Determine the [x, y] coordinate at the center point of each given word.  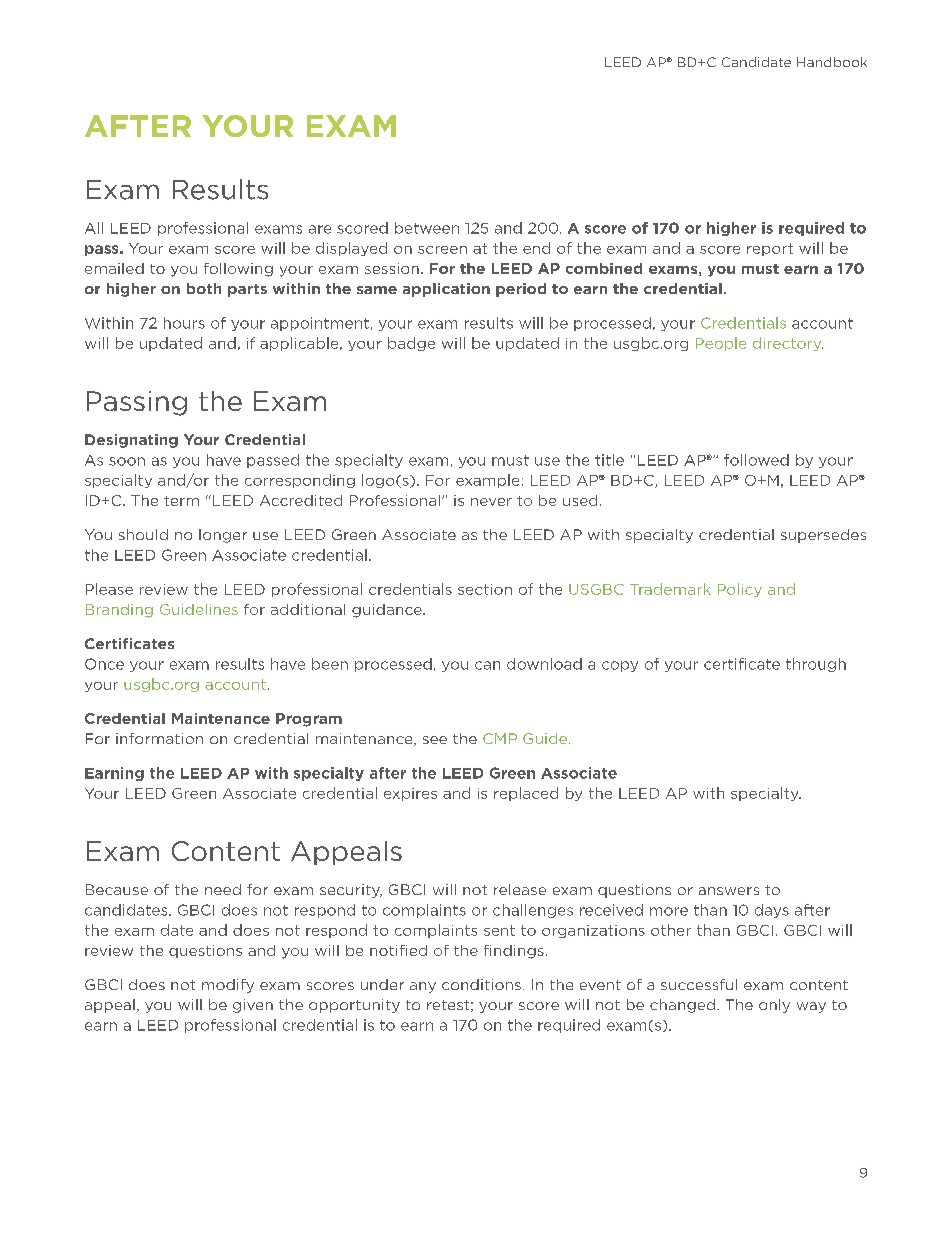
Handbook [832, 62]
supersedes [823, 536]
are [320, 229]
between [427, 228]
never [491, 502]
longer [223, 536]
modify [228, 986]
